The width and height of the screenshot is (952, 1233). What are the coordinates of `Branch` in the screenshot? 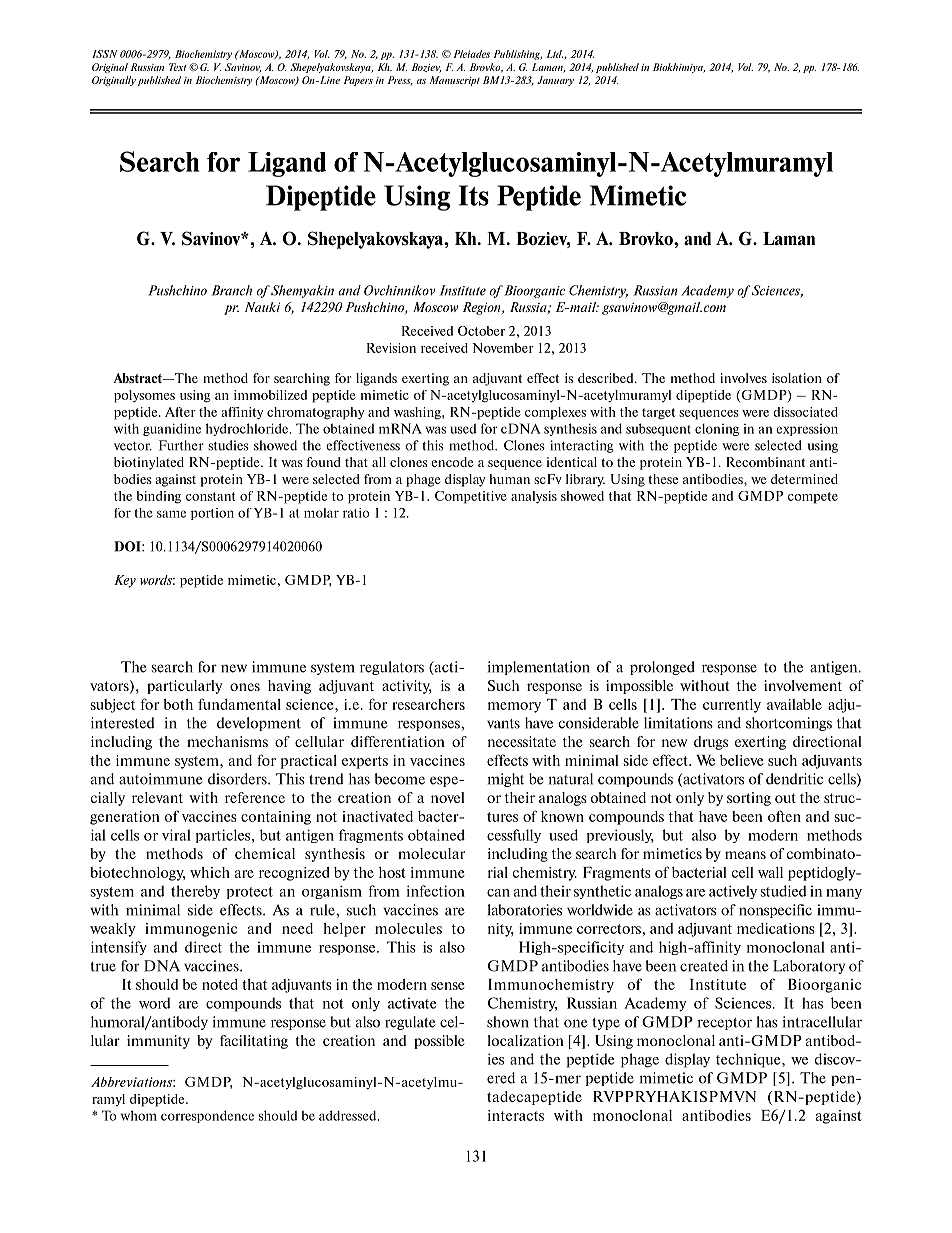 It's located at (231, 290).
